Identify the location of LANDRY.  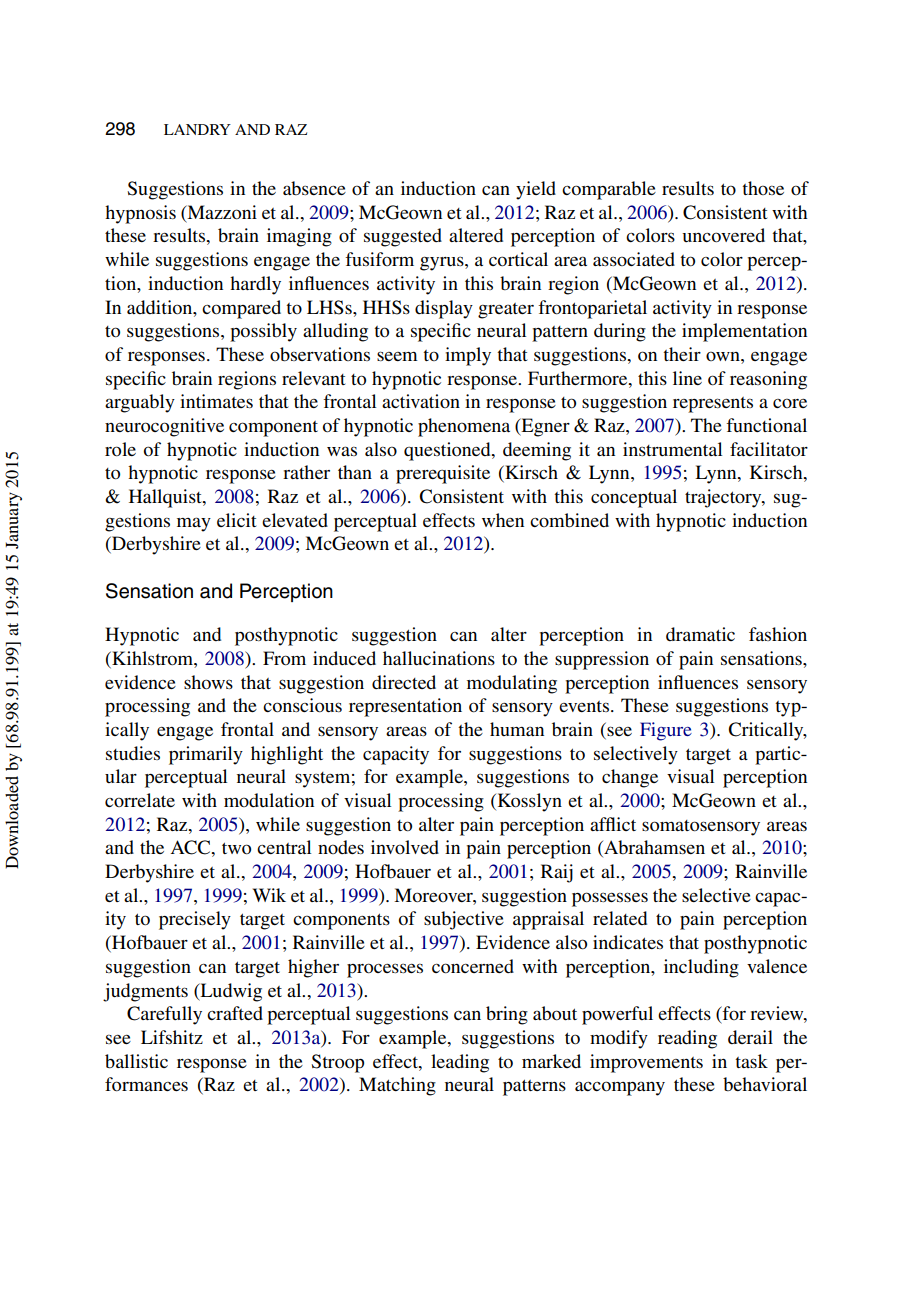
(197, 129).
